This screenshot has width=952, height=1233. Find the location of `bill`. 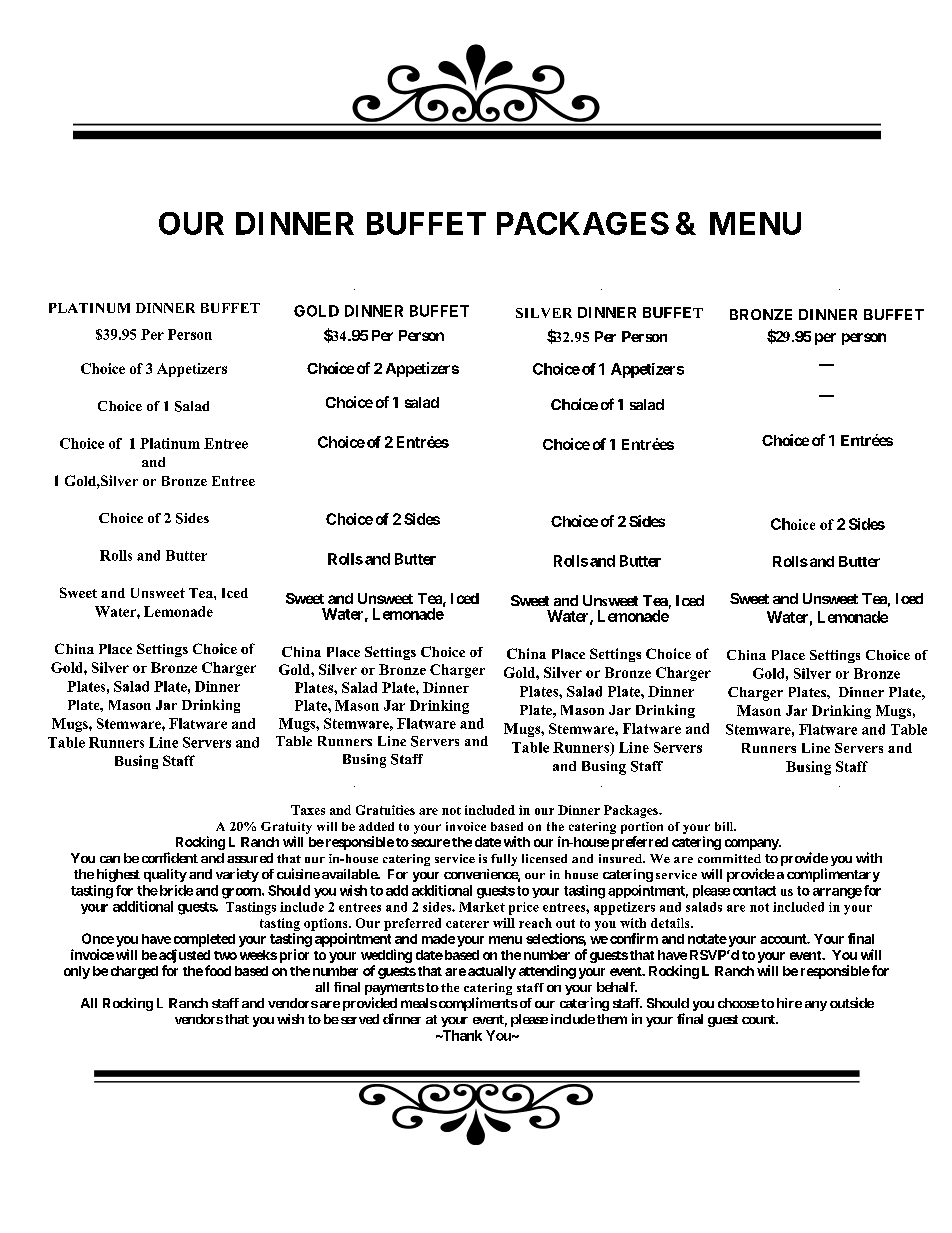

bill is located at coordinates (725, 826).
